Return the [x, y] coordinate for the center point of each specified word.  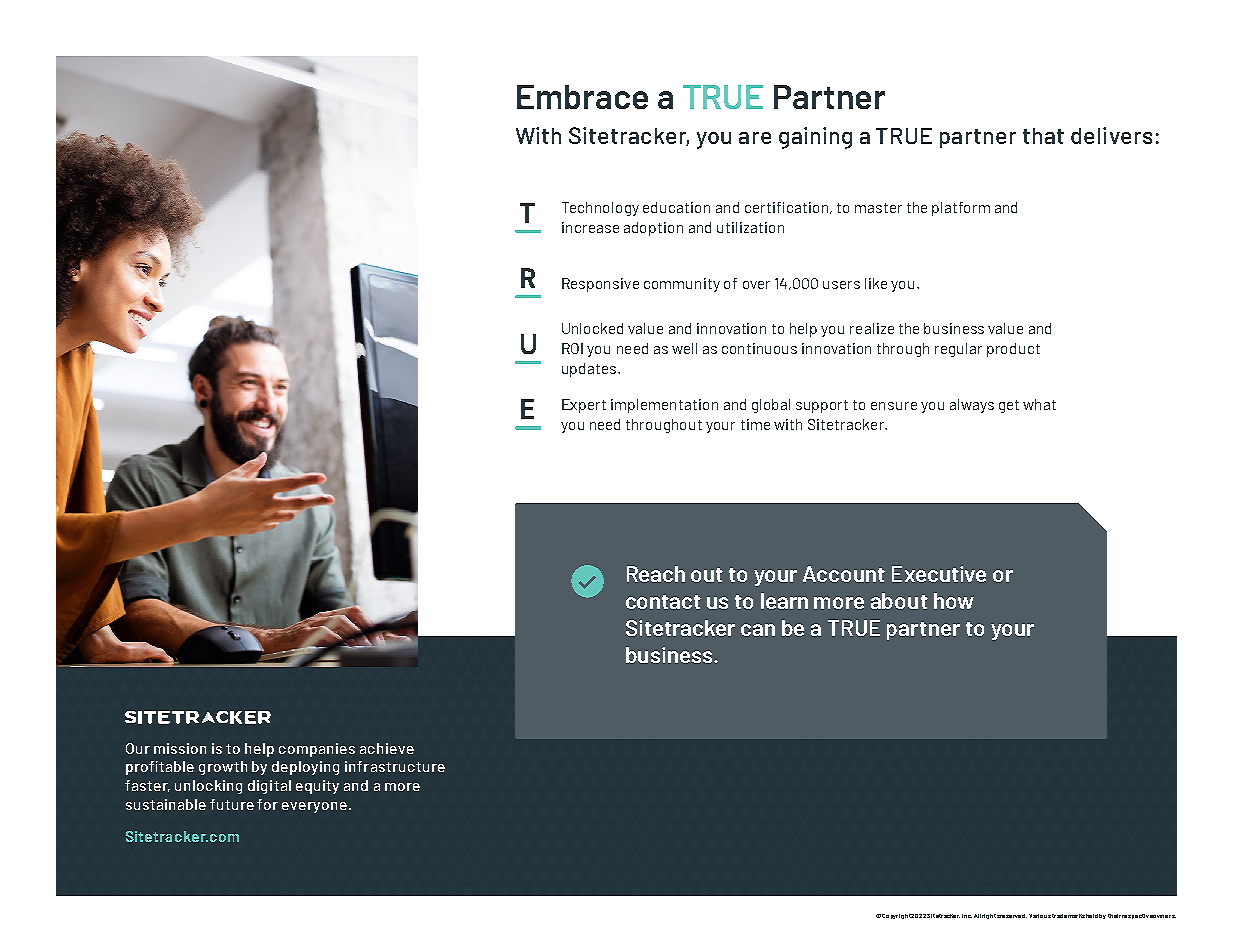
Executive [939, 574]
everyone [316, 807]
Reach [656, 574]
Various [1040, 916]
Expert [584, 406]
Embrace [582, 97]
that [1043, 136]
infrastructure [395, 766]
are [755, 138]
